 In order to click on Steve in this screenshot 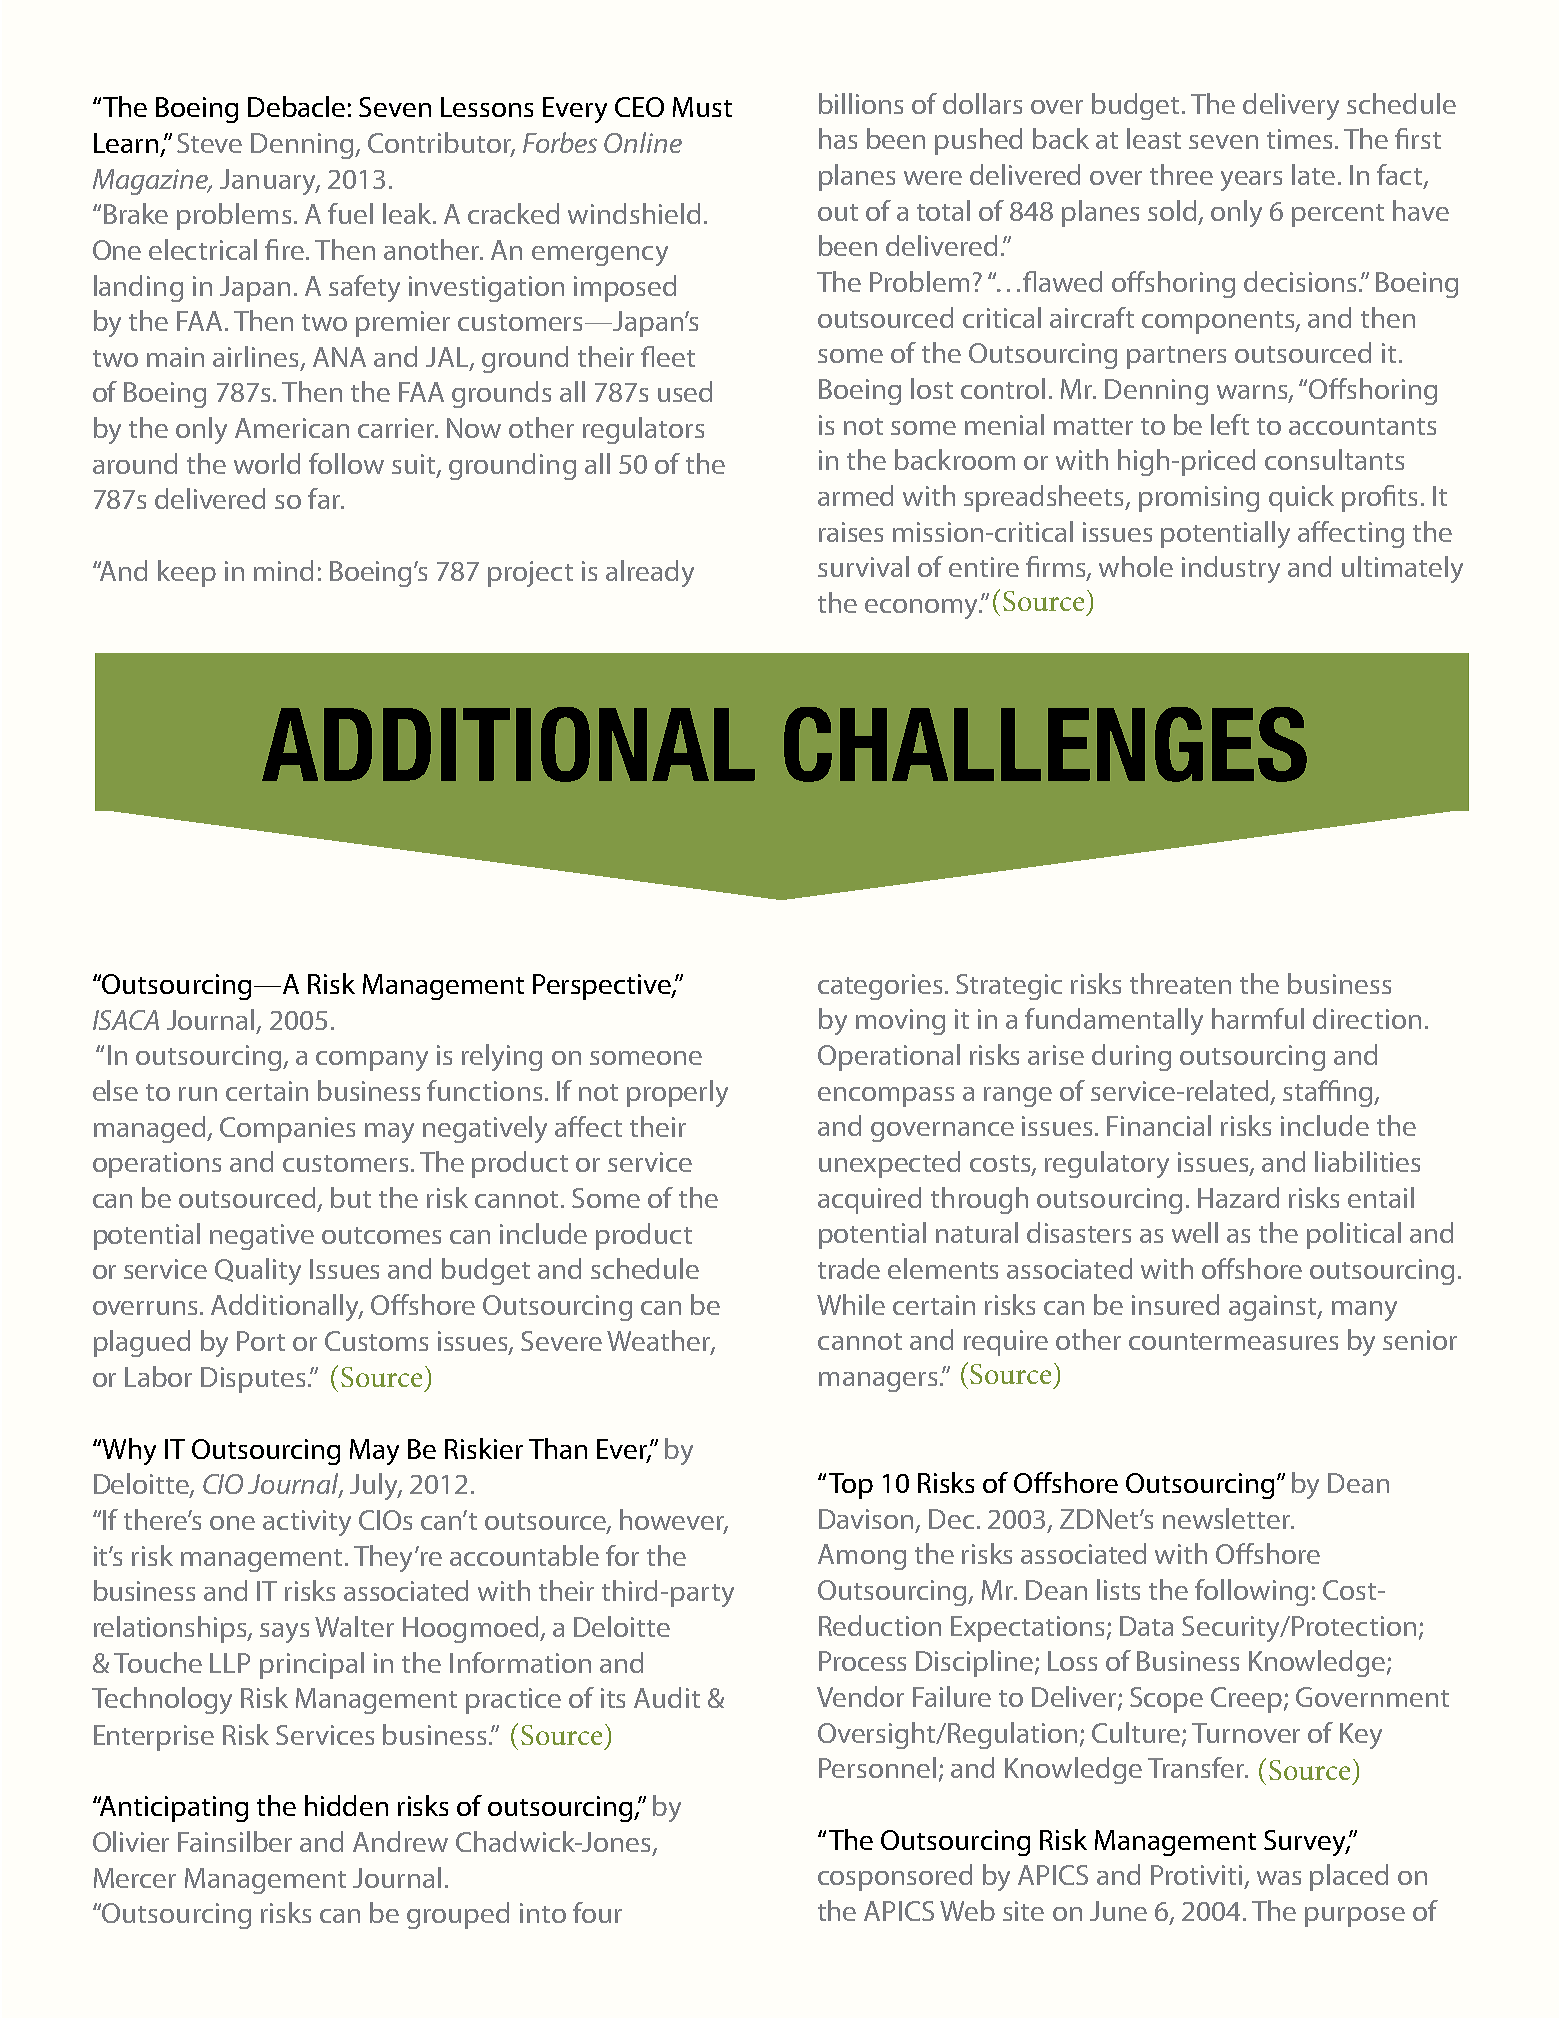, I will do `click(209, 143)`.
